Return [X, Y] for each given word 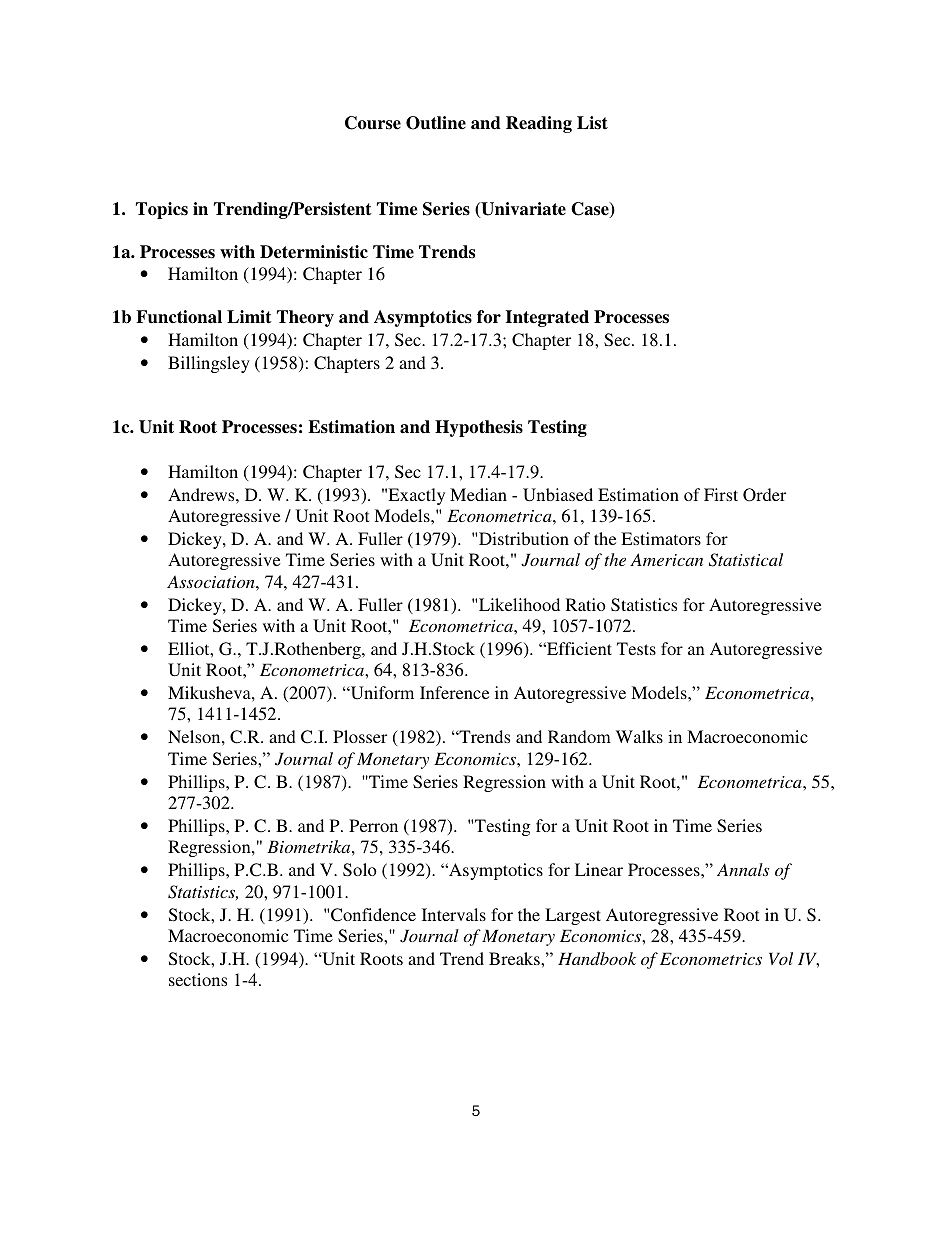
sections [198, 979]
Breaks [515, 958]
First [721, 494]
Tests [636, 648]
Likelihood [519, 604]
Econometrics [711, 958]
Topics [162, 210]
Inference [454, 692]
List [592, 123]
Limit [249, 317]
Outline [436, 123]
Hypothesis [479, 428]
